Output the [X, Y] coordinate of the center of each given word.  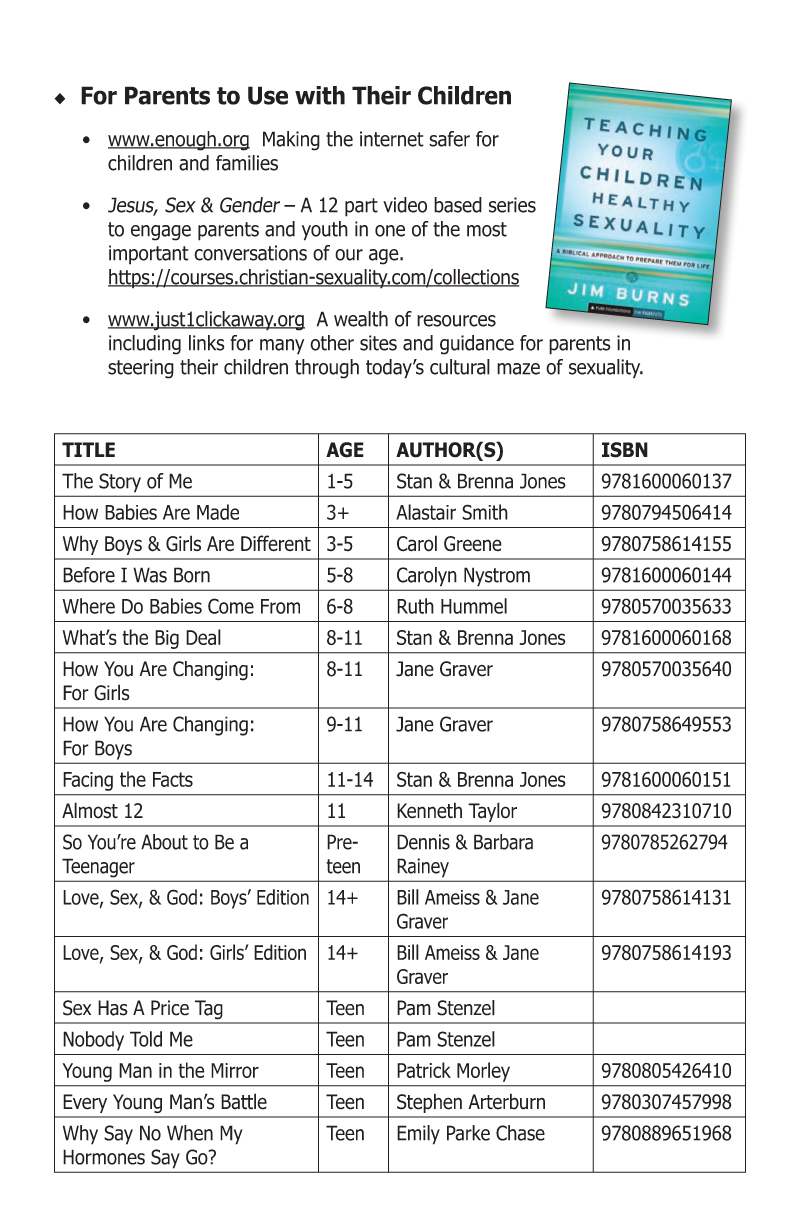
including [145, 345]
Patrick [424, 1070]
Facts [173, 779]
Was [150, 575]
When [190, 1133]
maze [518, 369]
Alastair [426, 512]
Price [170, 1008]
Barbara [503, 842]
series [512, 205]
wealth [361, 319]
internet [392, 139]
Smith [485, 512]
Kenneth [429, 810]
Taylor [492, 812]
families [247, 163]
